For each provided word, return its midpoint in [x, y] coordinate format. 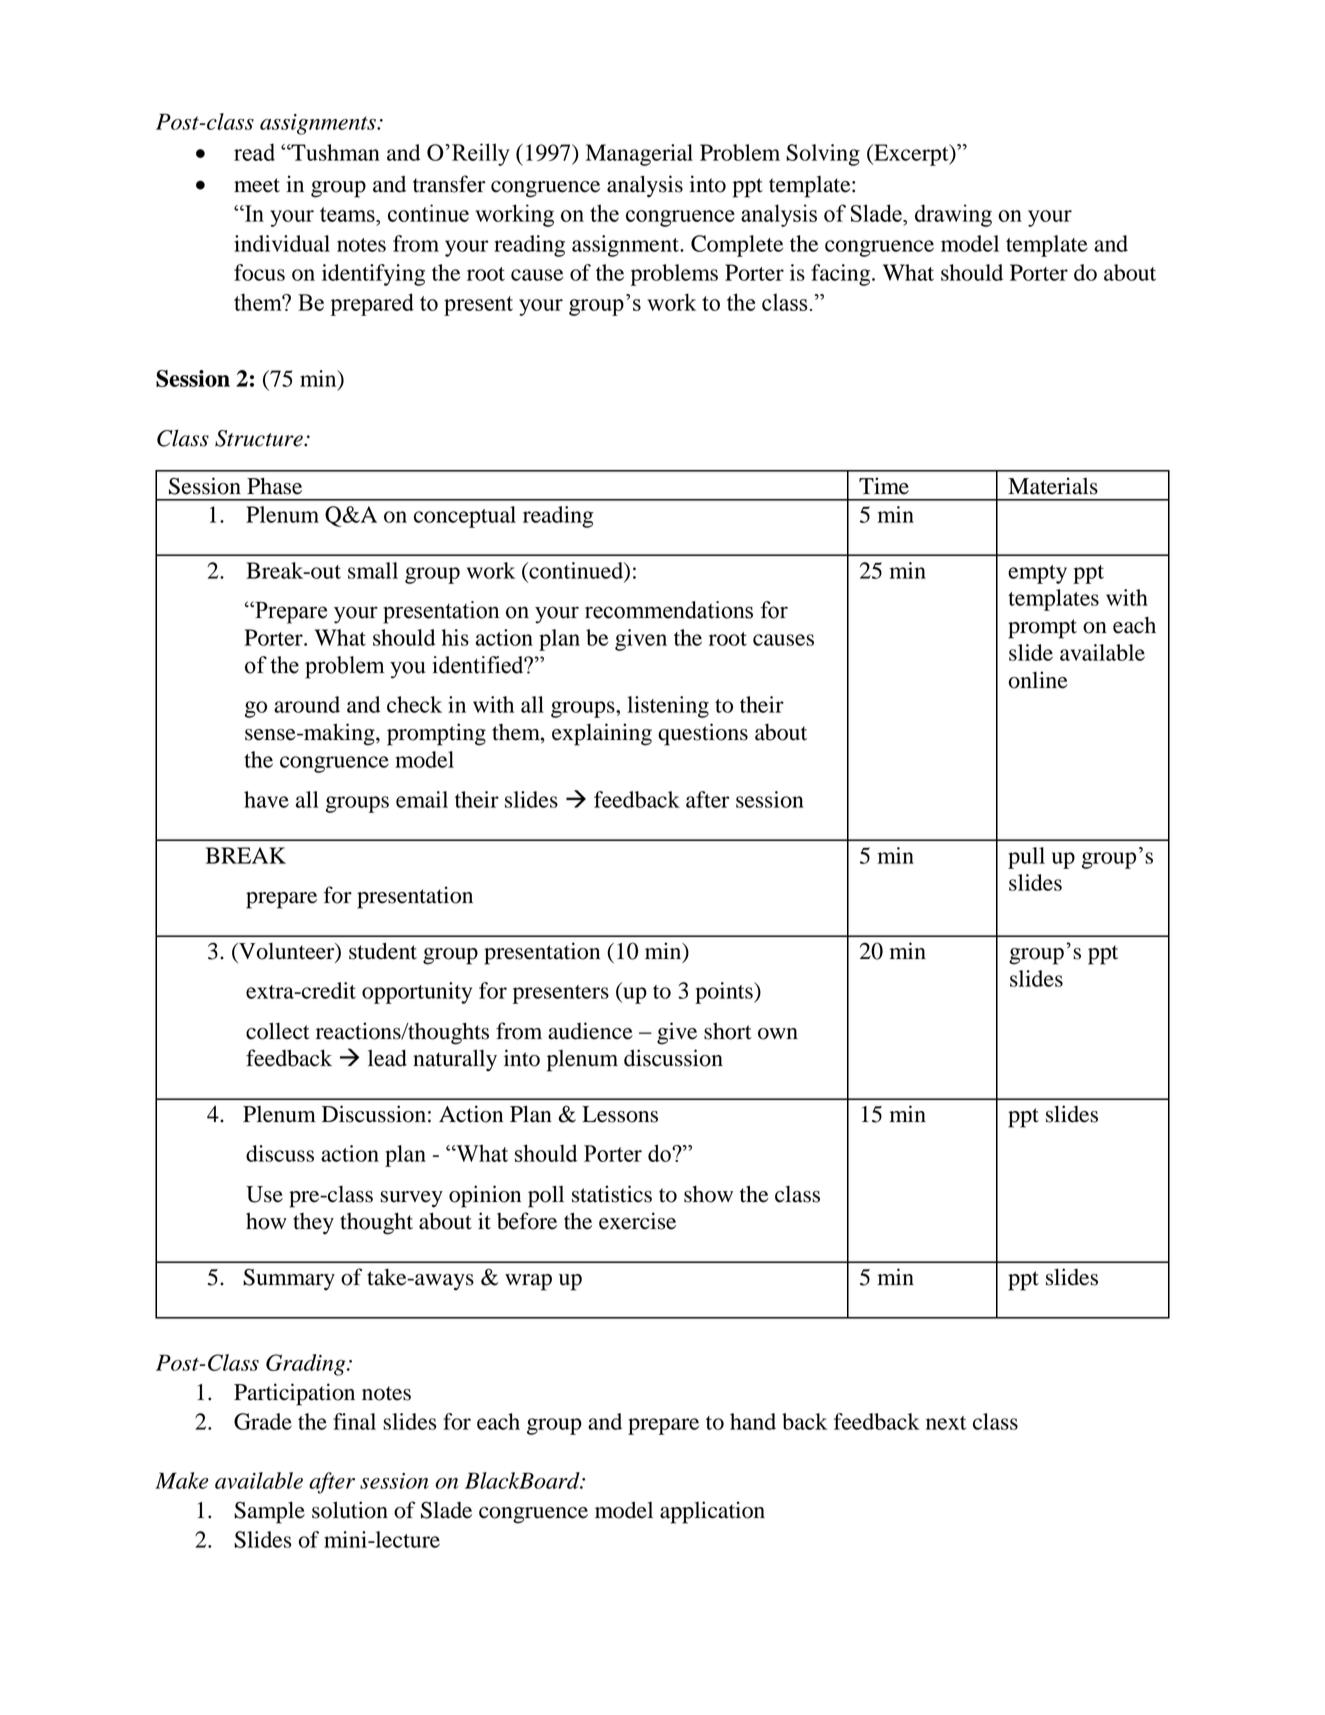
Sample [269, 1512]
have [266, 799]
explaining [602, 734]
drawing [953, 215]
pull [1026, 858]
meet [257, 185]
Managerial [639, 155]
